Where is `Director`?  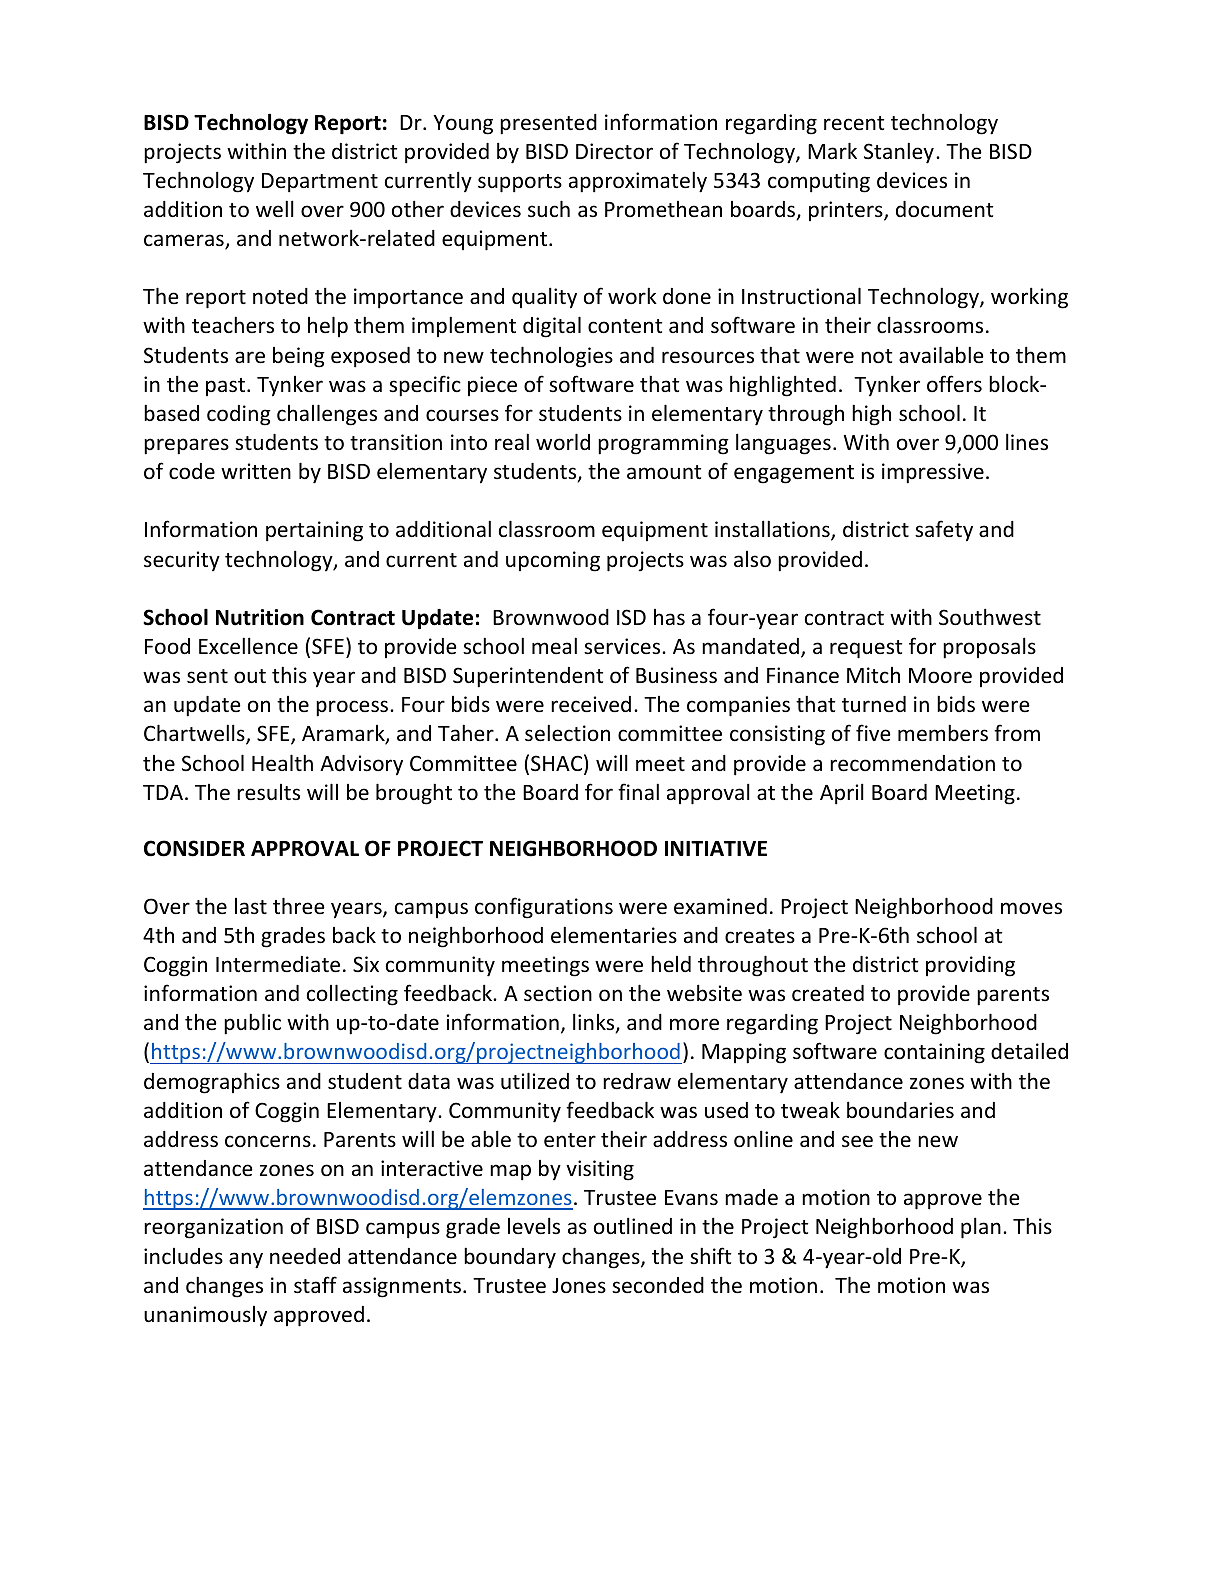 Director is located at coordinates (614, 151).
